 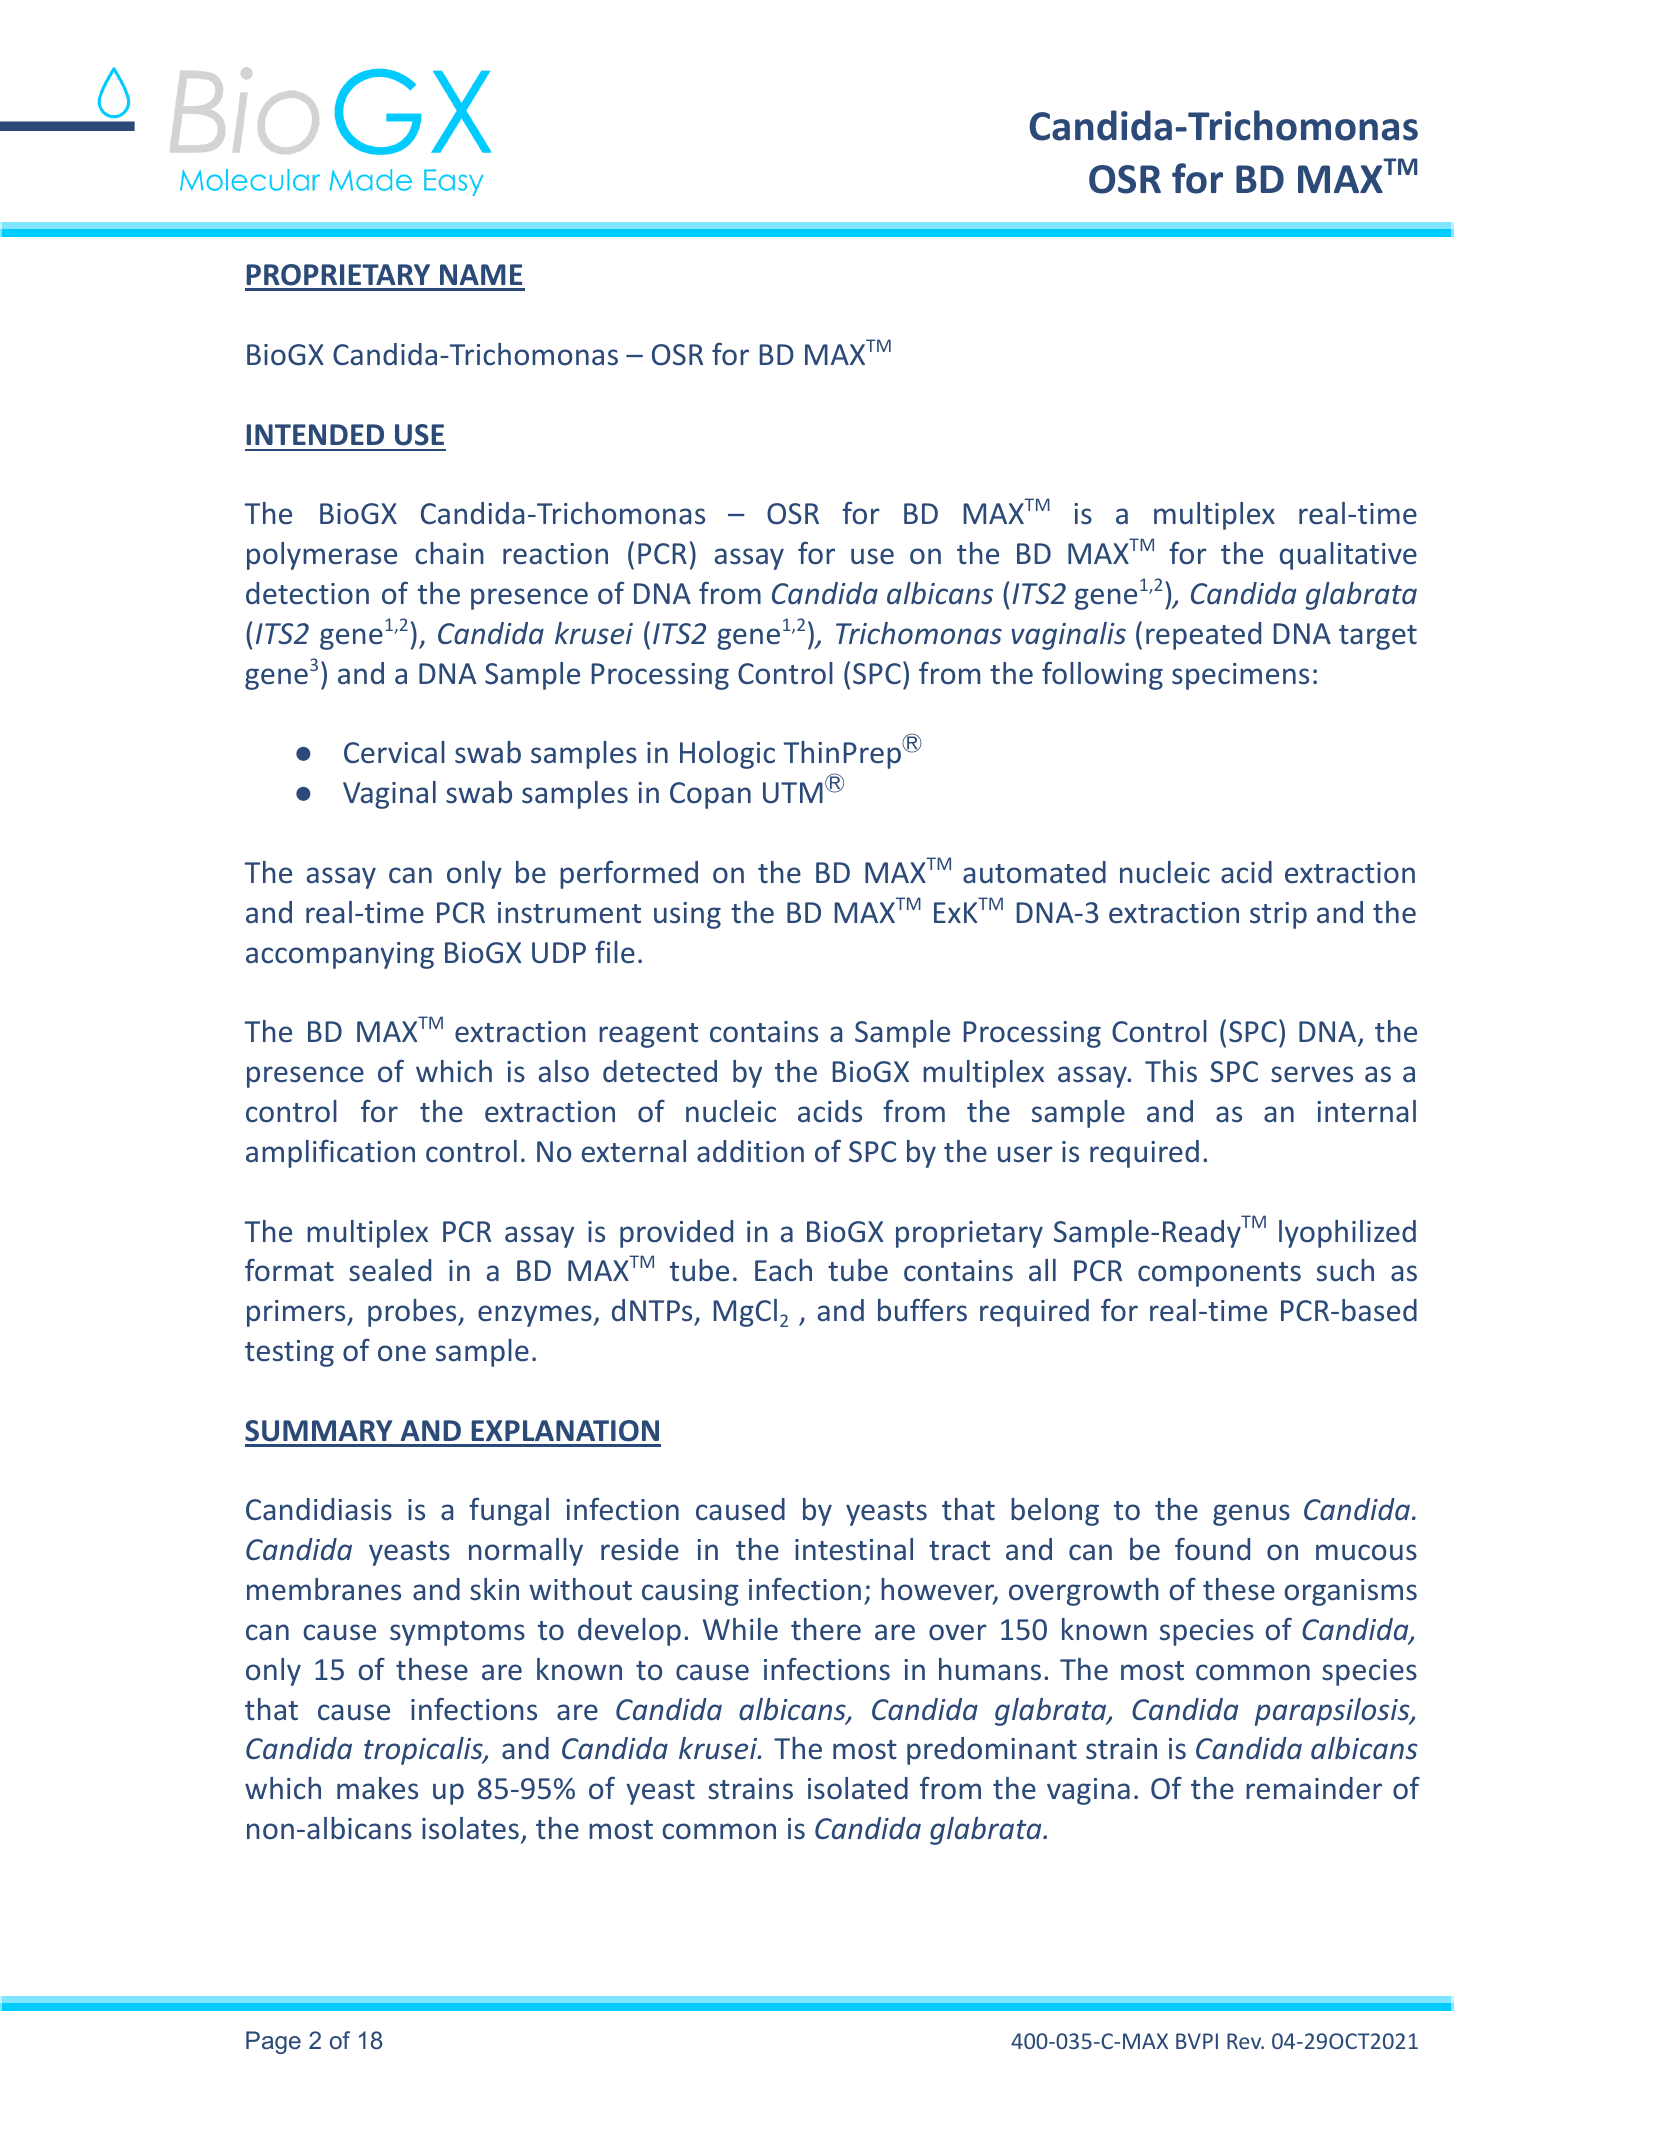 I want to click on reaction, so click(x=555, y=554).
